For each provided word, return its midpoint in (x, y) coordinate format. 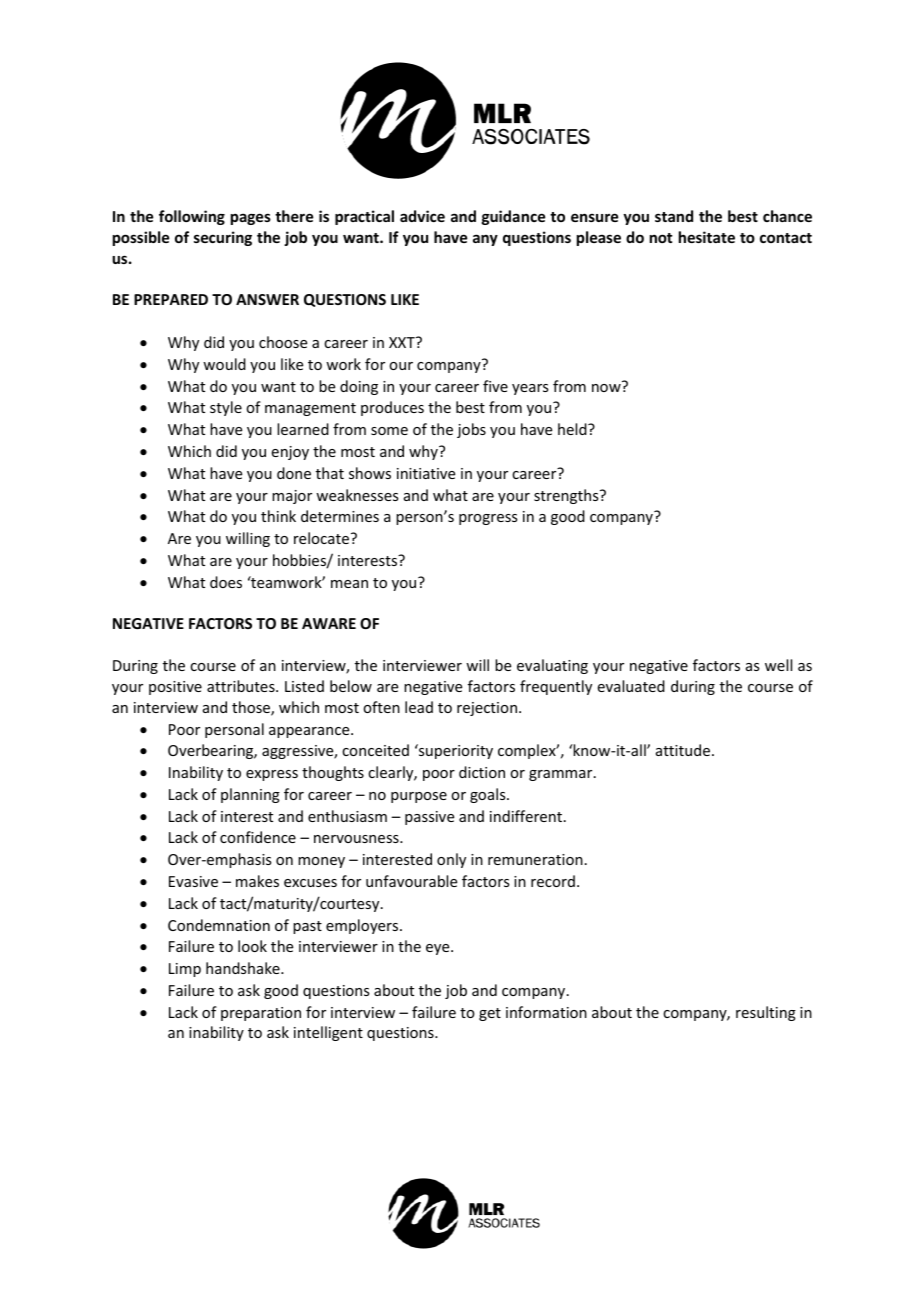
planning (250, 795)
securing (223, 238)
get (490, 1014)
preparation (261, 1014)
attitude (683, 750)
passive (429, 818)
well (778, 665)
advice (422, 216)
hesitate (707, 237)
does (226, 582)
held (573, 429)
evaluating (552, 666)
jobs (471, 430)
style (226, 408)
